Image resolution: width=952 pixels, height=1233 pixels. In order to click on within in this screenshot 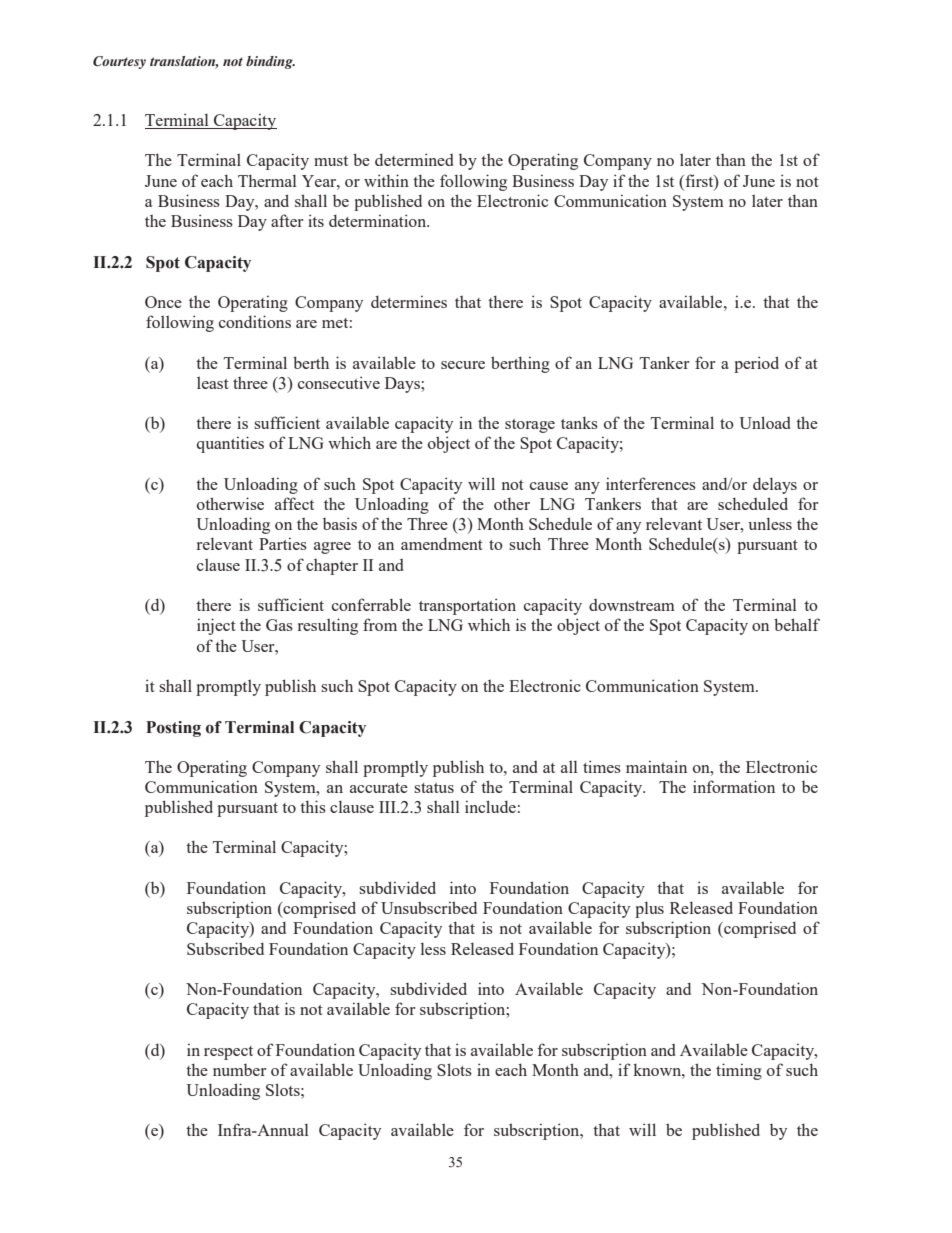, I will do `click(386, 180)`.
